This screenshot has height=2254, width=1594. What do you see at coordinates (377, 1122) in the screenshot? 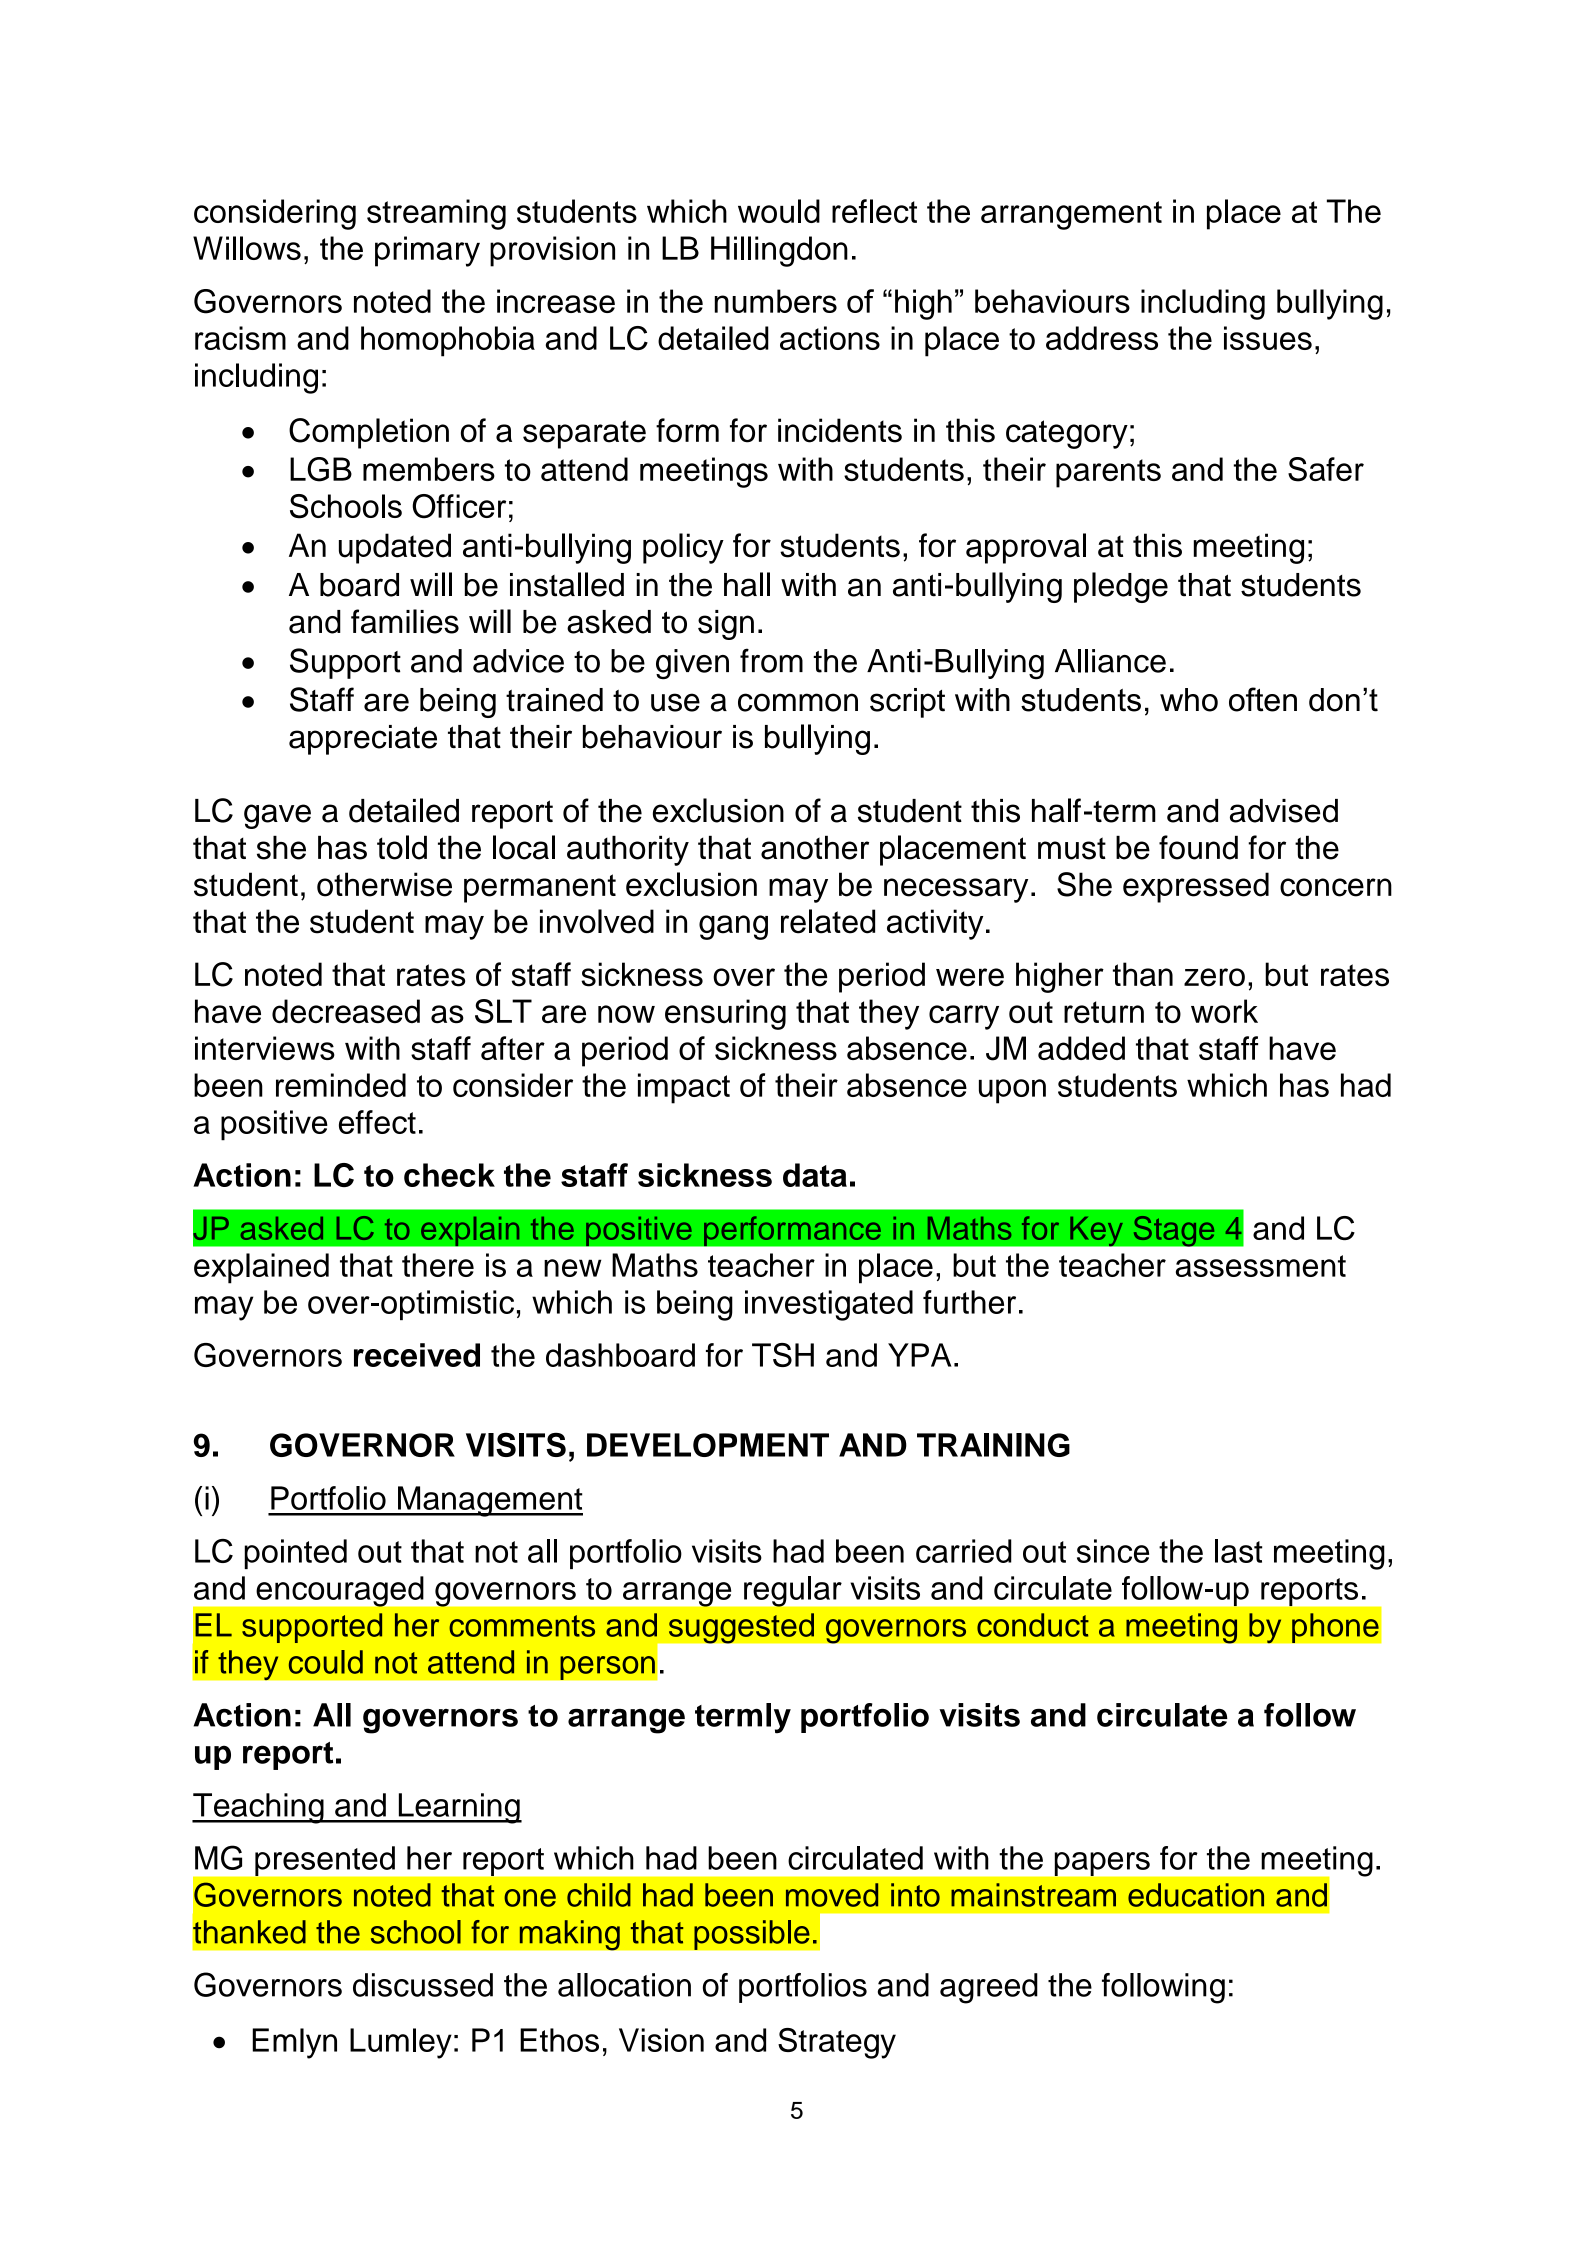
I see `effect` at bounding box center [377, 1122].
